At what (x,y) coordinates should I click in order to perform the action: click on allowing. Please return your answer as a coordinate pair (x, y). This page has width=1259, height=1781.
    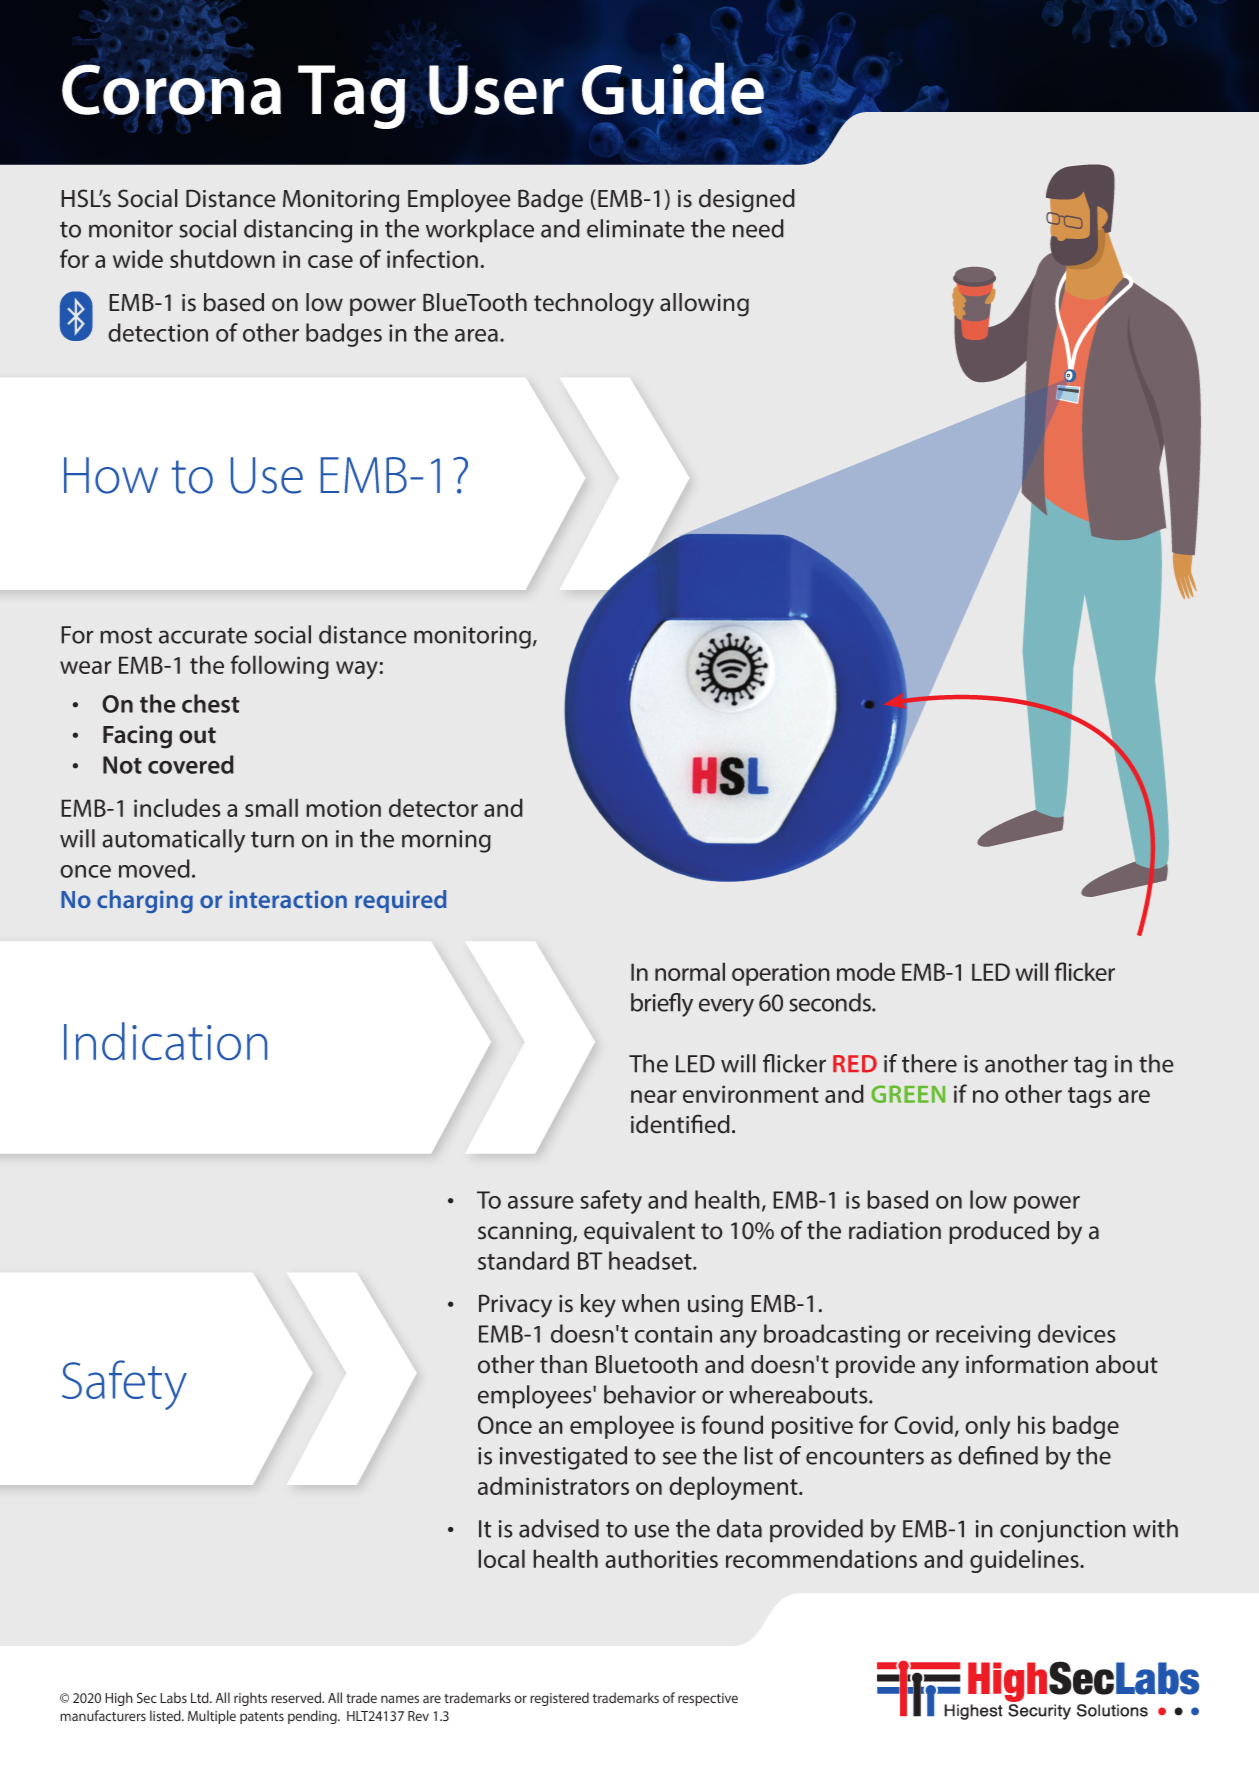
    Looking at the image, I should click on (704, 305).
